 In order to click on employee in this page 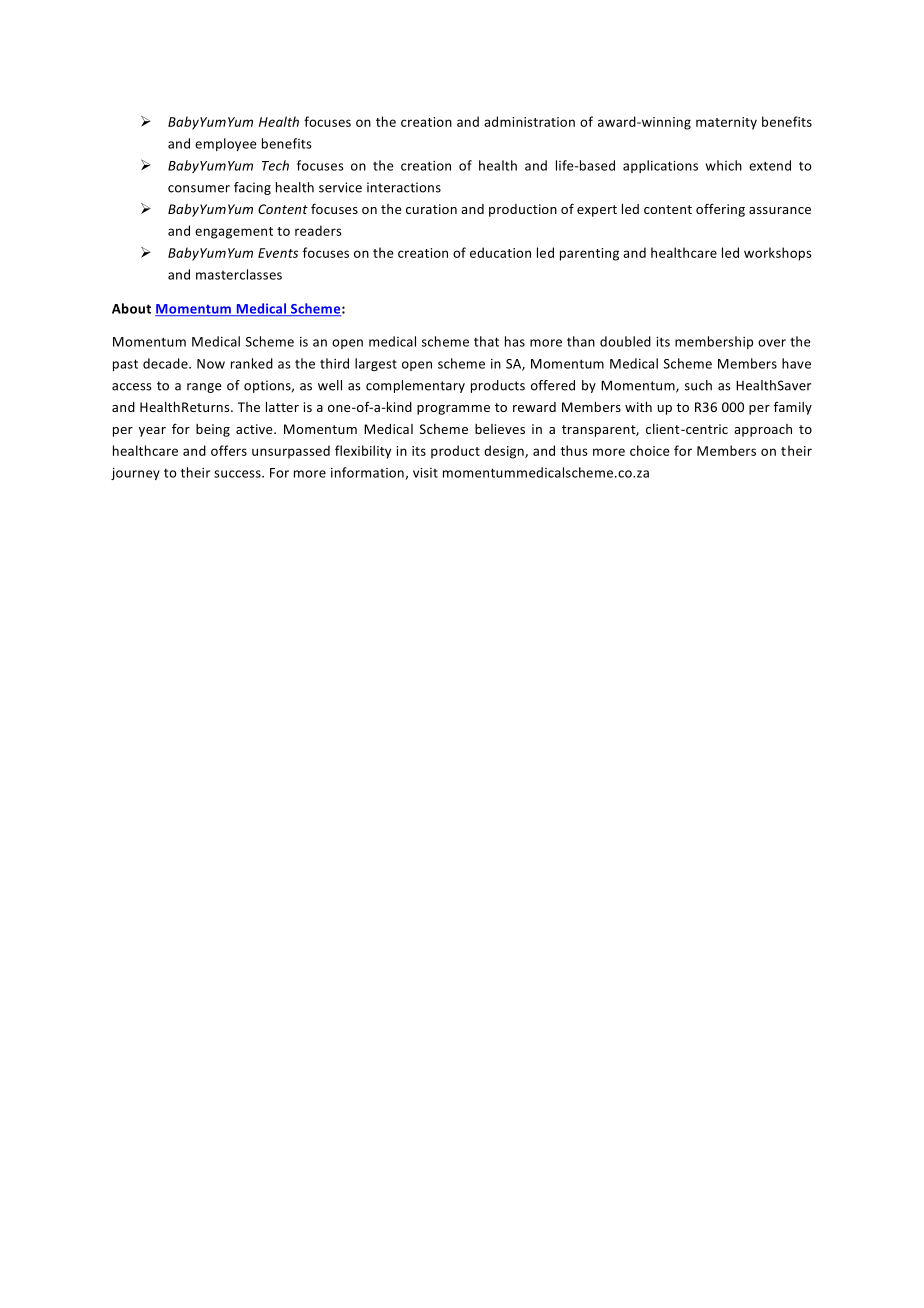, I will do `click(226, 144)`.
